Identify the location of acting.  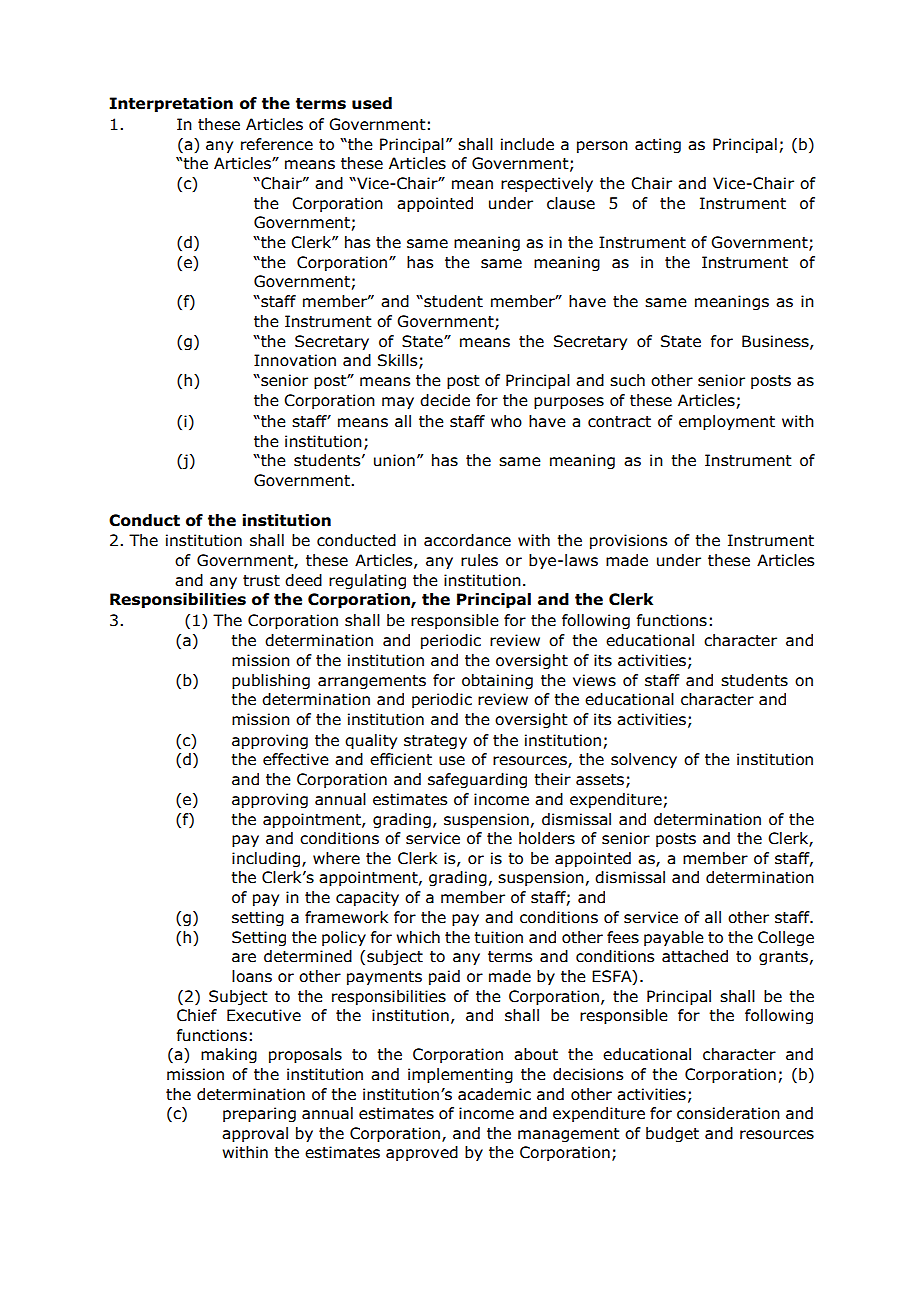
(658, 145).
